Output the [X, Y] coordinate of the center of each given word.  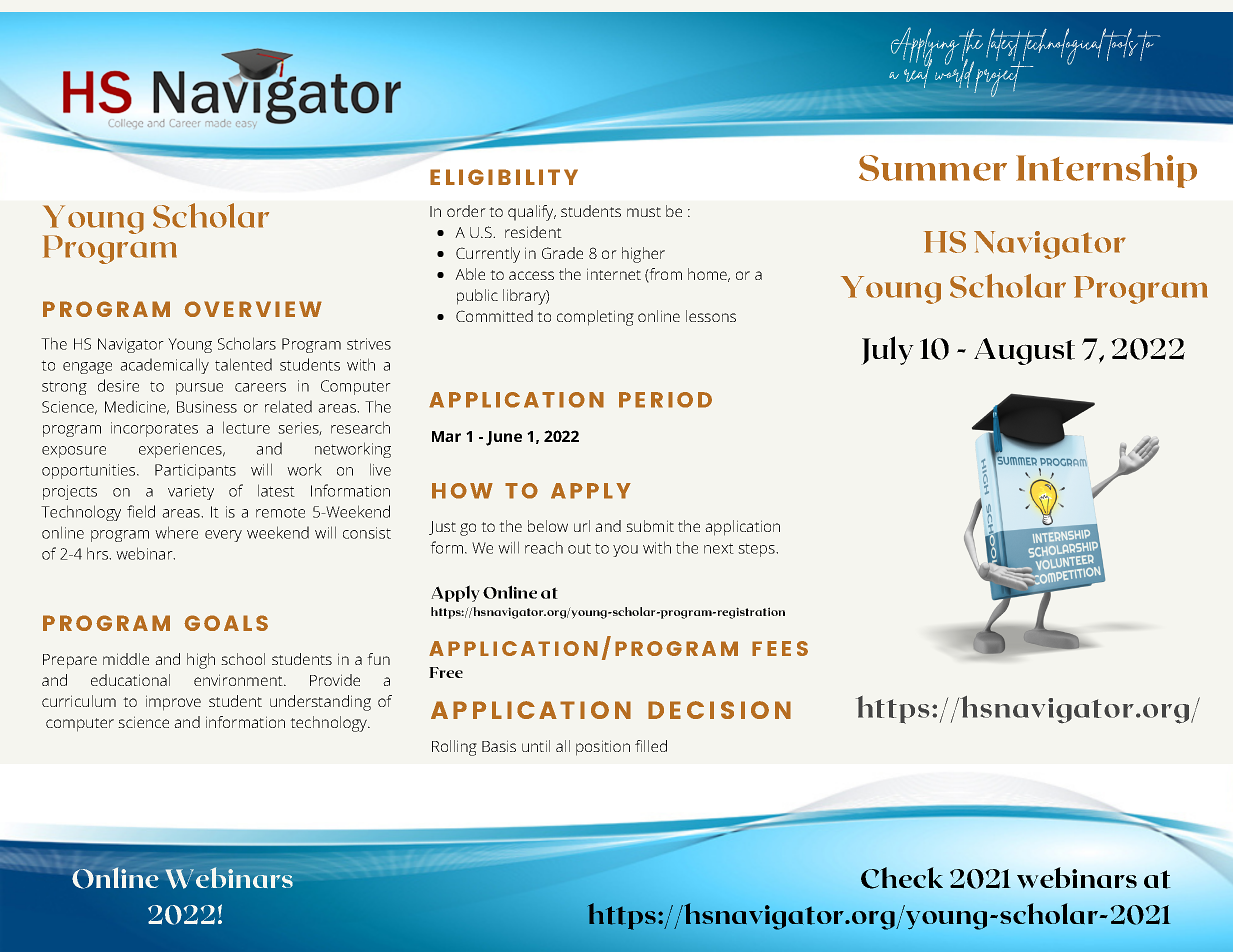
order [466, 211]
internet [614, 274]
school [243, 659]
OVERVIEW [253, 309]
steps [757, 550]
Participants [195, 471]
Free [446, 672]
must [644, 212]
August [1024, 351]
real [918, 72]
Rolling [454, 748]
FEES [780, 648]
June [504, 438]
